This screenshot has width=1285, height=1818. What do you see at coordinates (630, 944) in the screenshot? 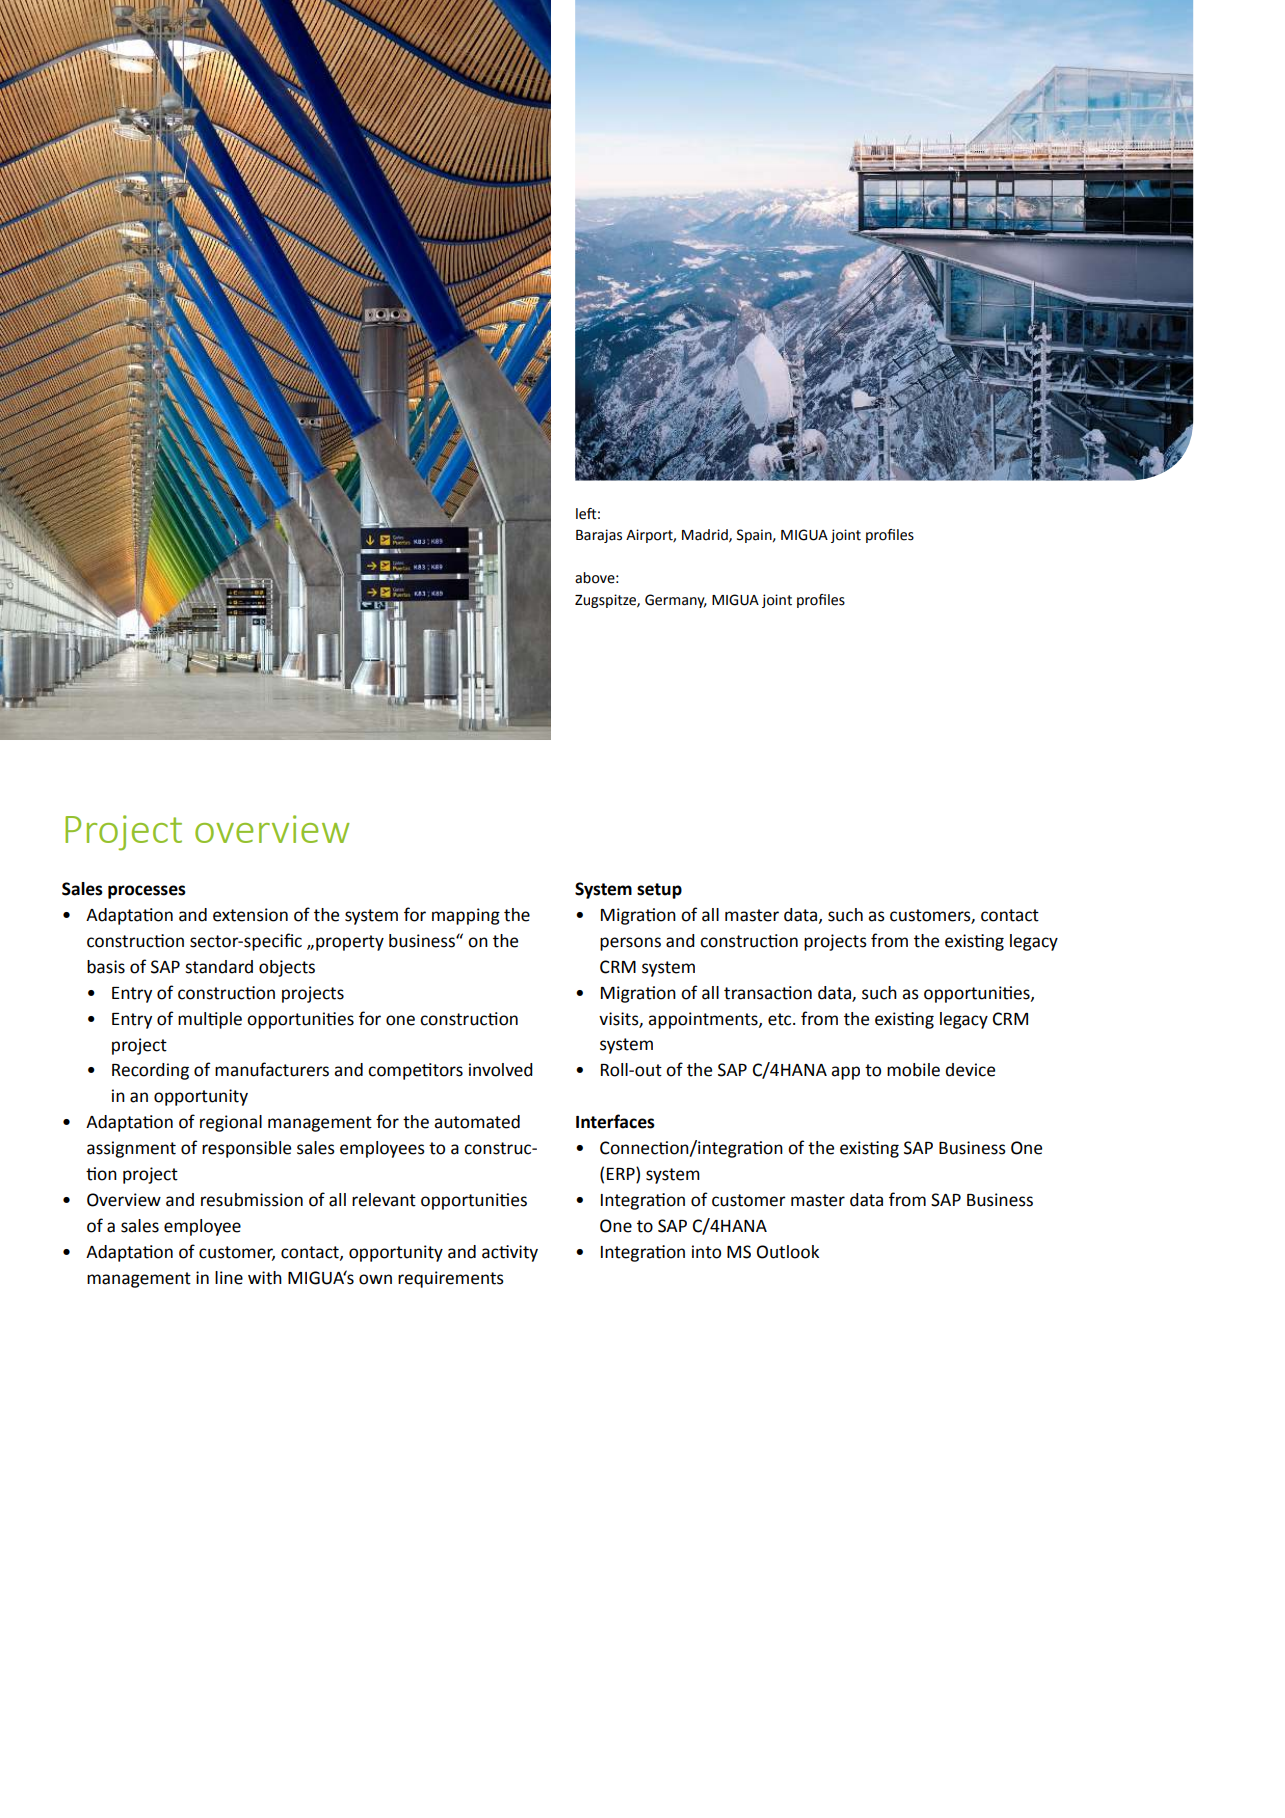
I see `persons` at bounding box center [630, 944].
